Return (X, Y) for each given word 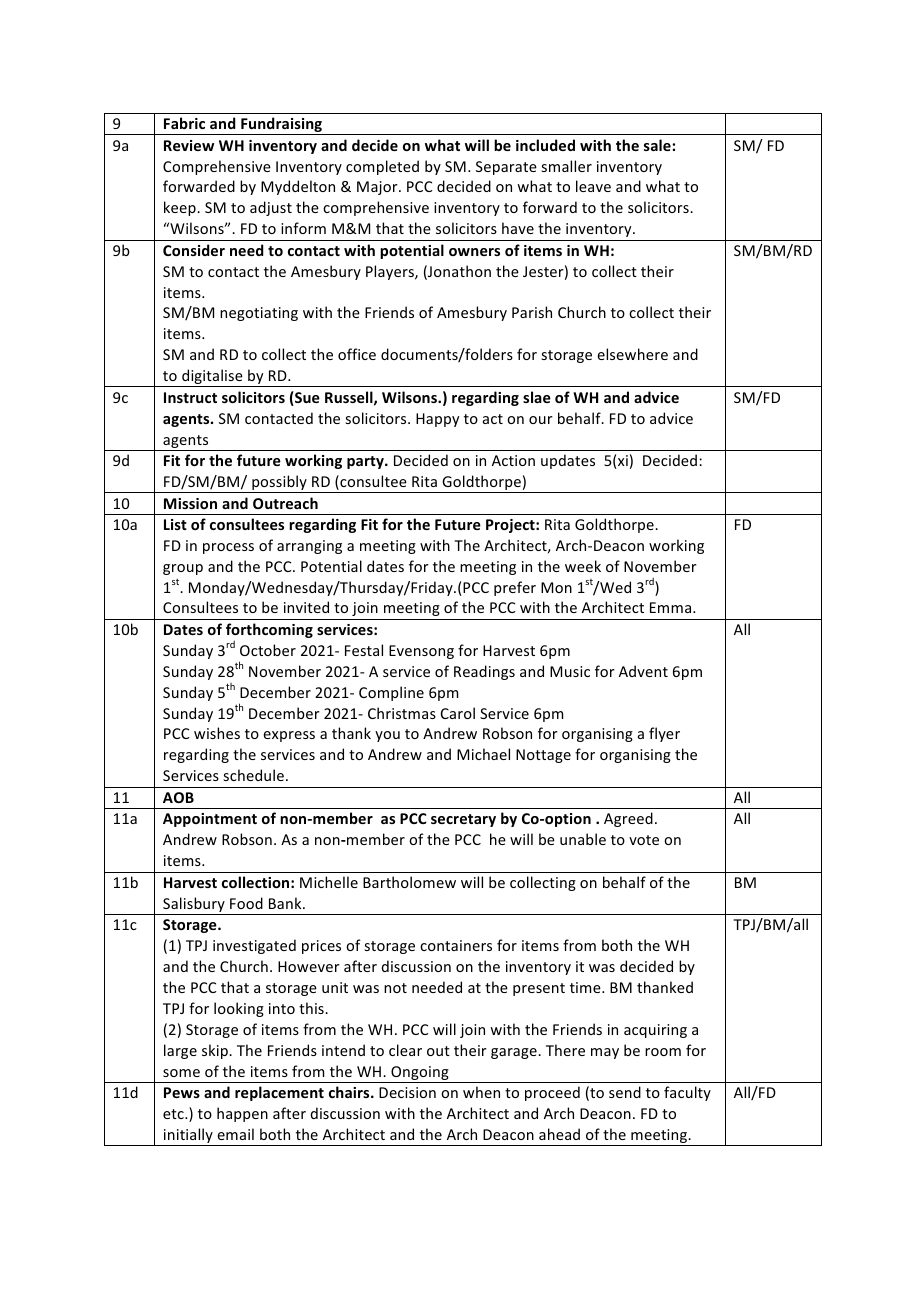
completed (382, 167)
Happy (437, 420)
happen (242, 1114)
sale (657, 145)
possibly (279, 484)
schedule (253, 775)
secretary (463, 820)
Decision (407, 1092)
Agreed (628, 819)
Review (189, 145)
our (541, 420)
